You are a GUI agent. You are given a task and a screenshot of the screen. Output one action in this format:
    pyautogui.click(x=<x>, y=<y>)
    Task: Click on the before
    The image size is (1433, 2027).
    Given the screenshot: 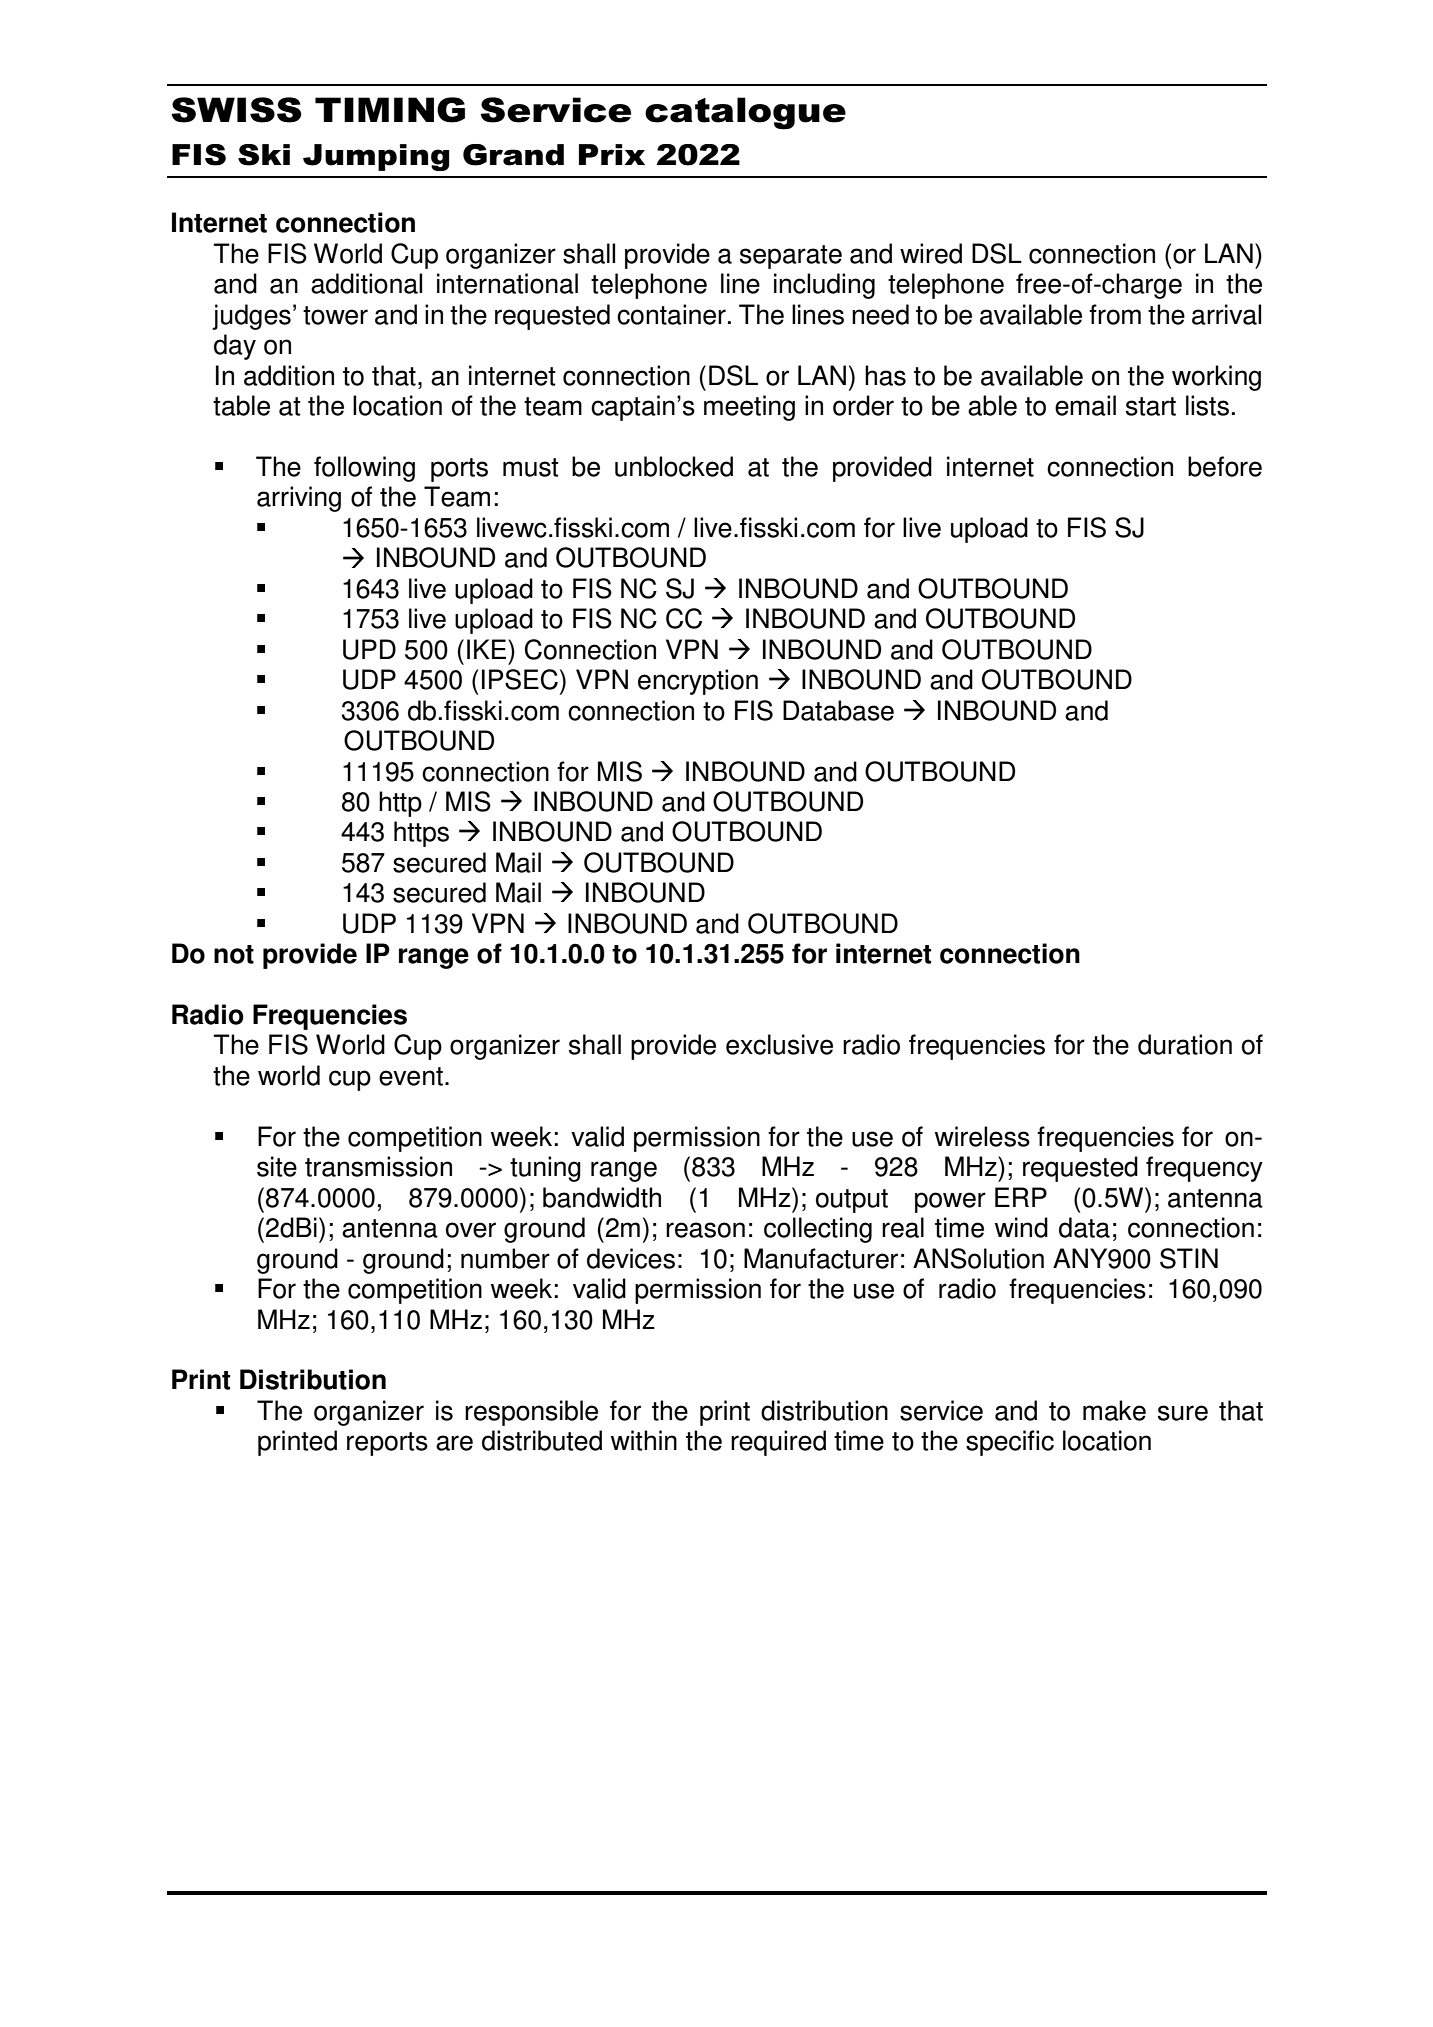 What is the action you would take?
    pyautogui.click(x=1225, y=466)
